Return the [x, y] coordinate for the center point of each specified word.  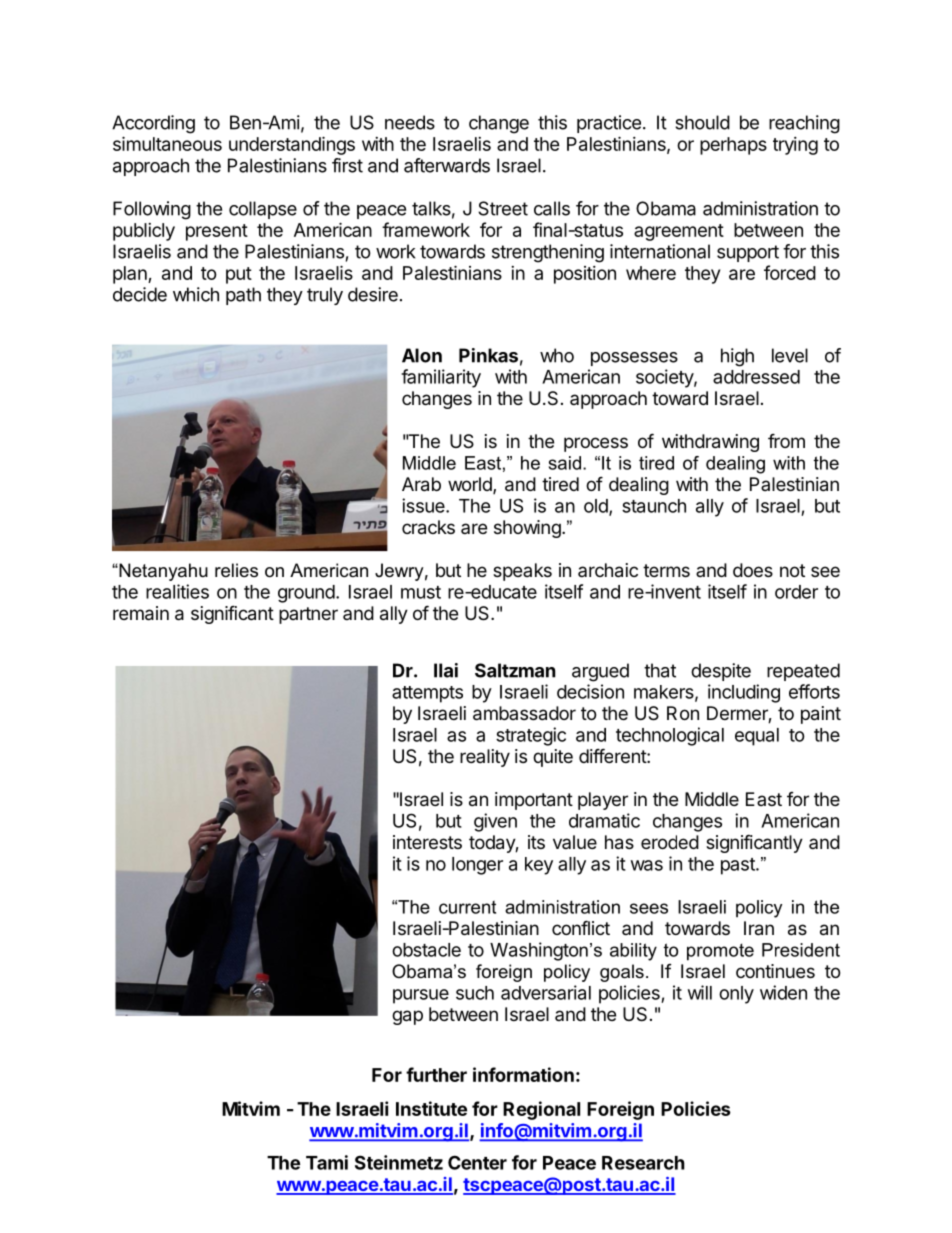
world [471, 485]
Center [477, 1162]
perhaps [733, 146]
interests [427, 842]
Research [643, 1163]
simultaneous [167, 143]
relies [236, 570]
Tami [327, 1162]
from [786, 440]
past [739, 866]
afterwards [447, 165]
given [495, 822]
